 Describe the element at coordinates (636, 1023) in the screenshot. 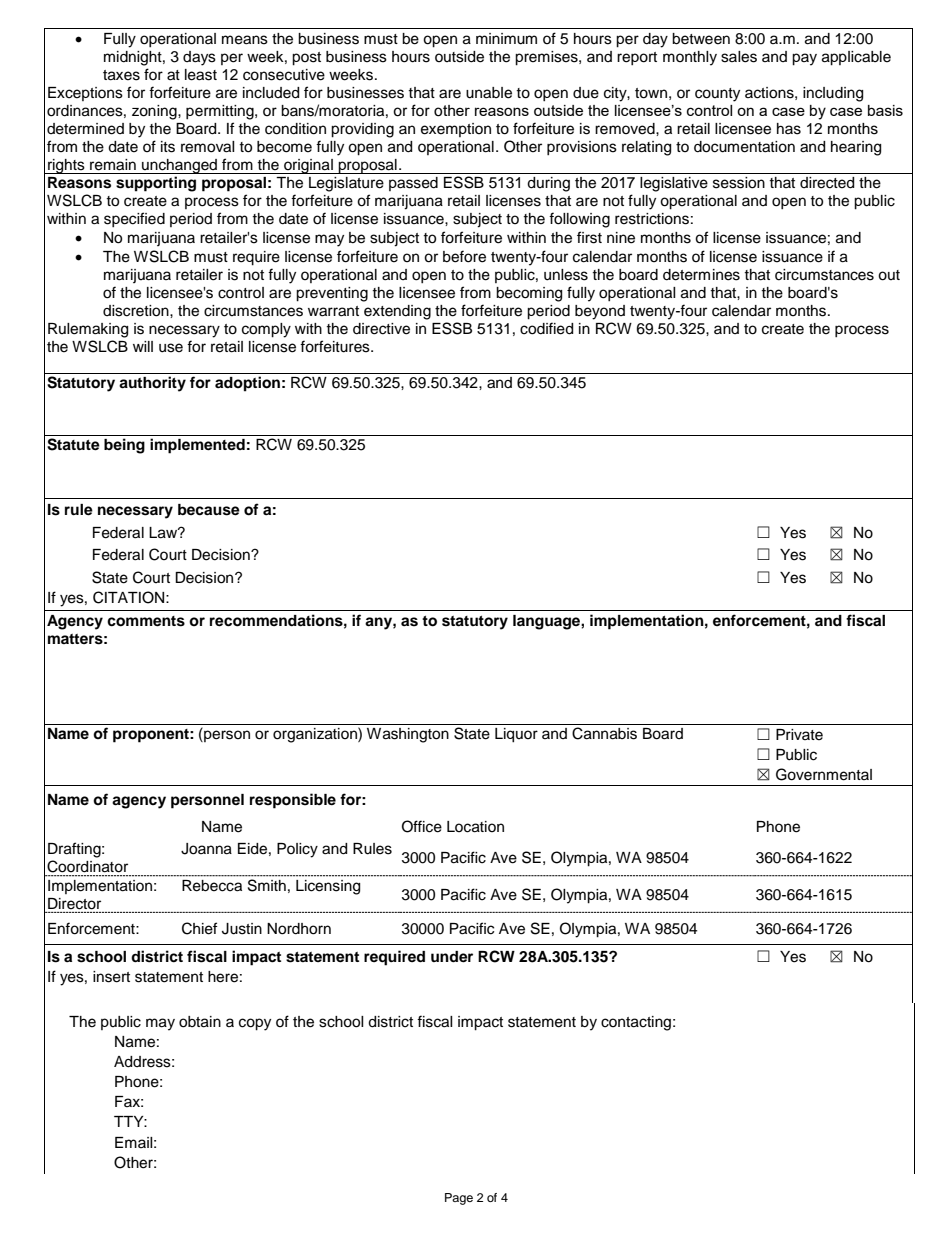

I see `contacting` at that location.
